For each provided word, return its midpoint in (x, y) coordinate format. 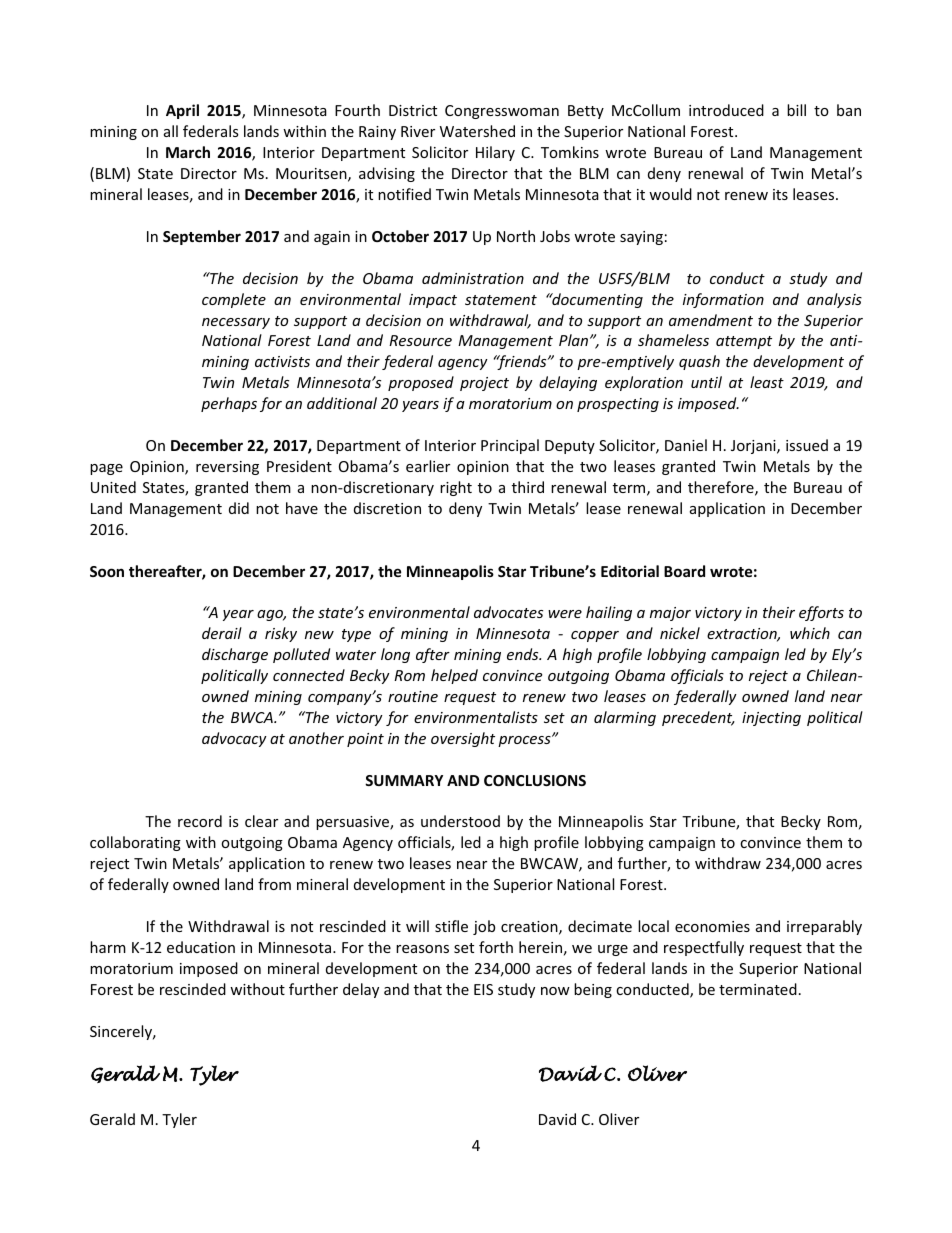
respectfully (704, 948)
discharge (235, 655)
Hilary (495, 153)
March (188, 152)
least (767, 382)
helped (454, 676)
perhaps (229, 404)
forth (496, 947)
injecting (771, 719)
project (484, 384)
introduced (726, 110)
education (201, 947)
